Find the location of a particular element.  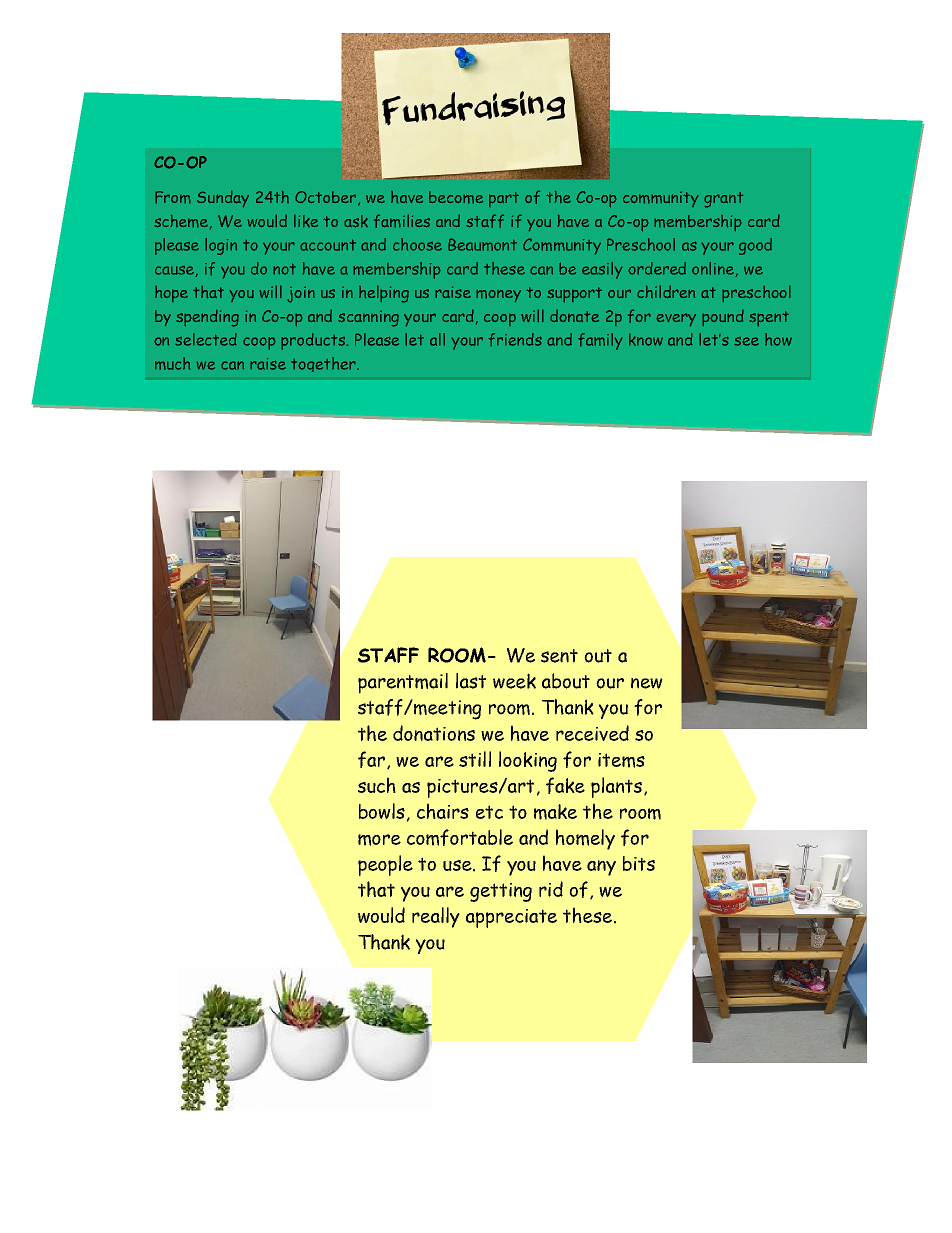

become is located at coordinates (456, 197).
